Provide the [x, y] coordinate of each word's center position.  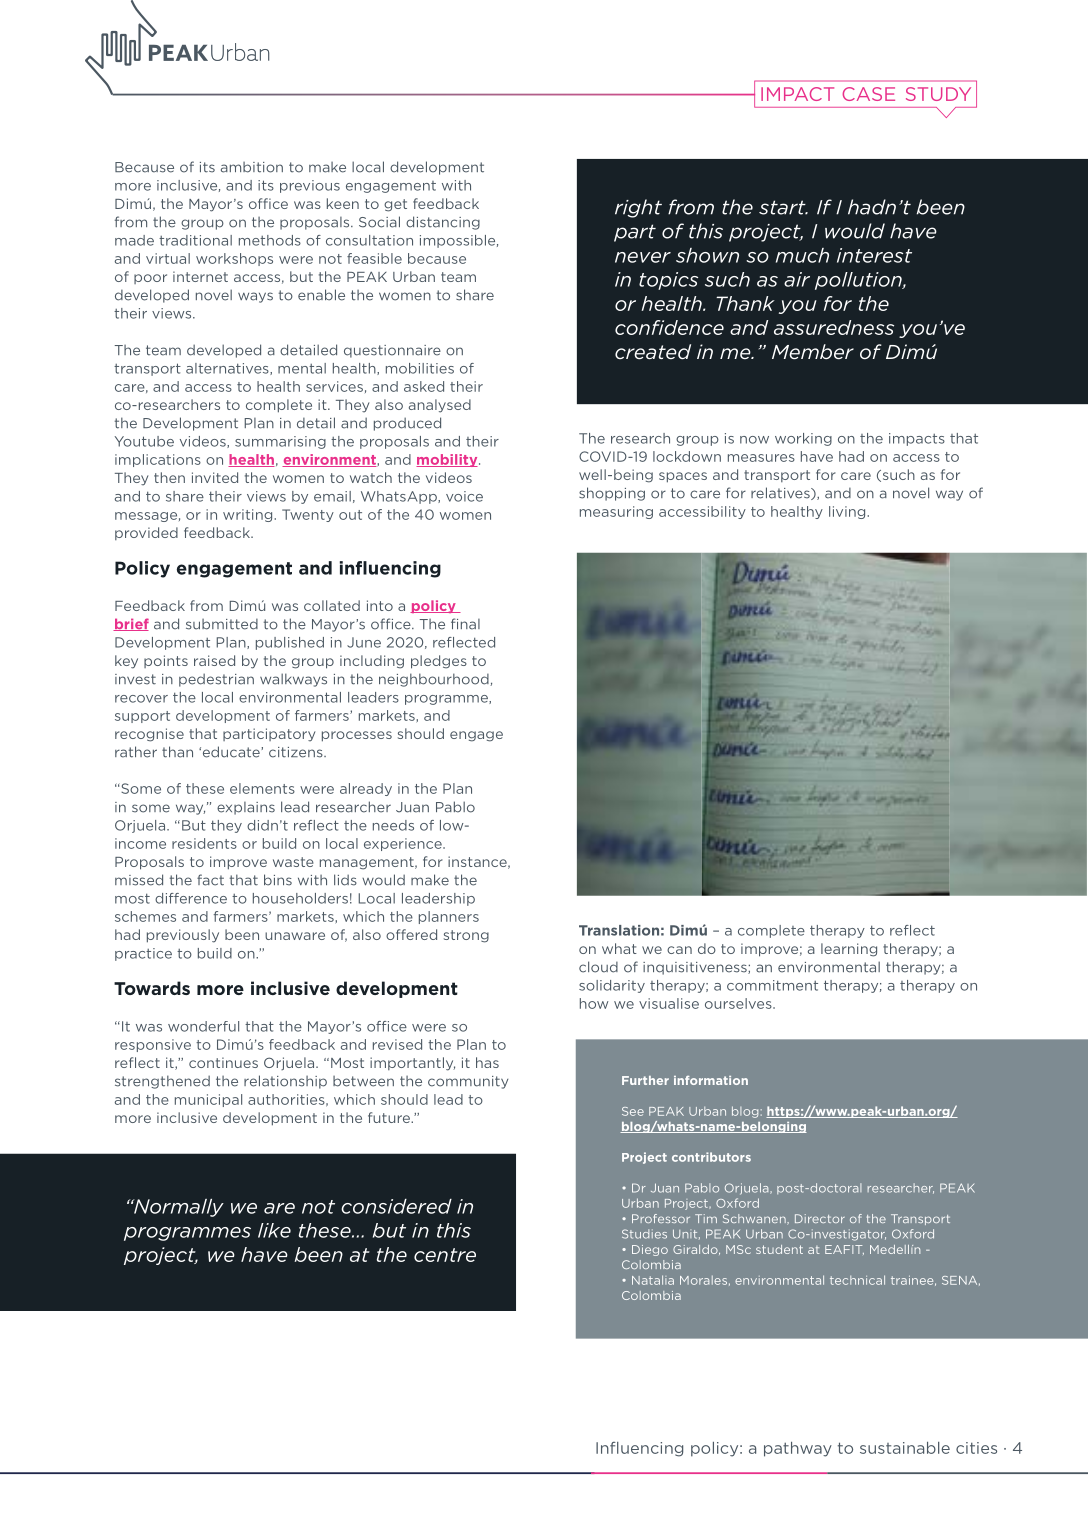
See [633, 1111]
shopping [612, 494]
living [848, 512]
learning [849, 950]
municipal [208, 1100]
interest [874, 255]
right [638, 208]
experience [404, 844]
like [274, 1230]
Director [820, 1218]
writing [249, 515]
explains [246, 808]
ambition [252, 167]
